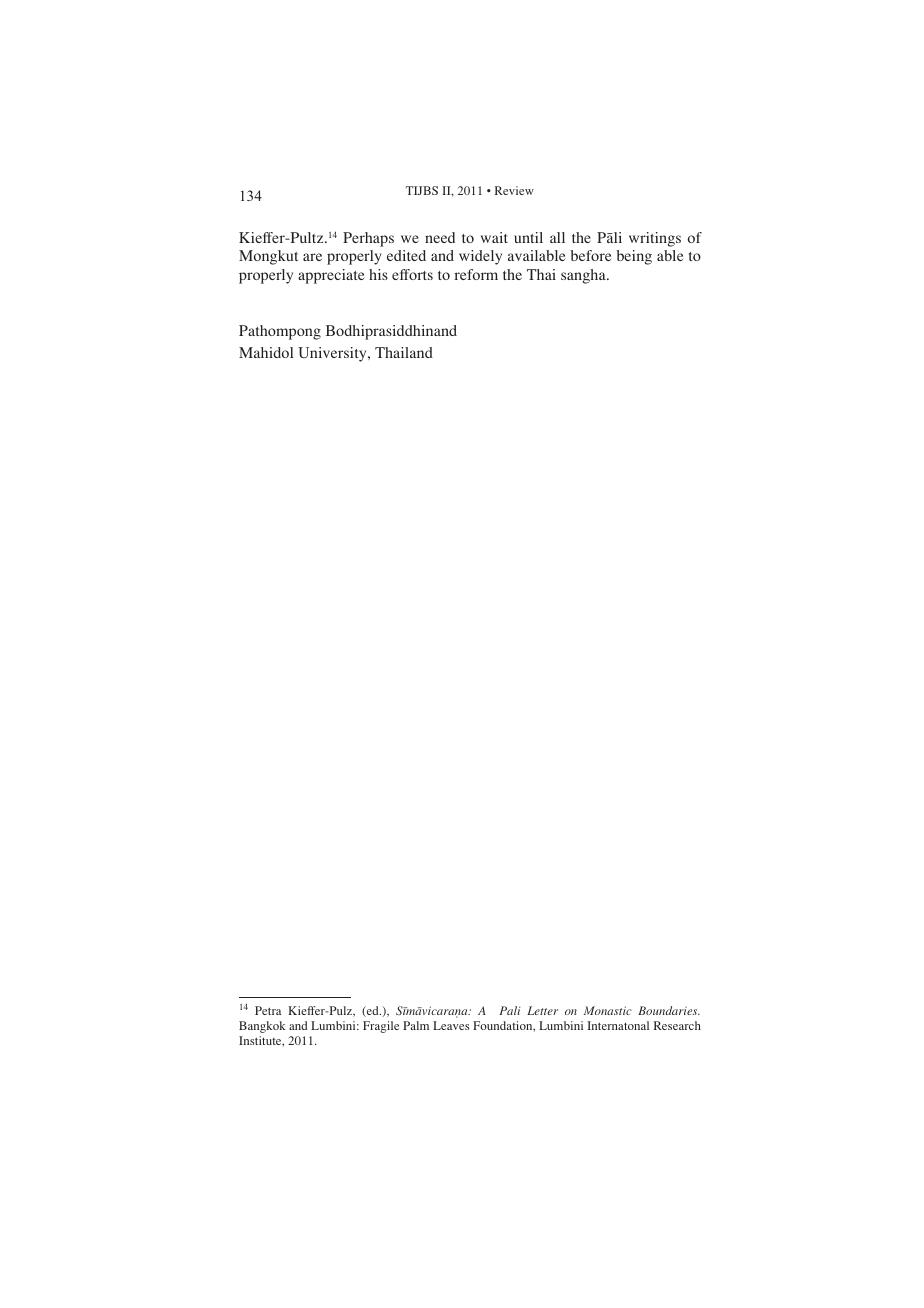 Image resolution: width=924 pixels, height=1308 pixels. What do you see at coordinates (494, 237) in the image?
I see `wait` at bounding box center [494, 237].
